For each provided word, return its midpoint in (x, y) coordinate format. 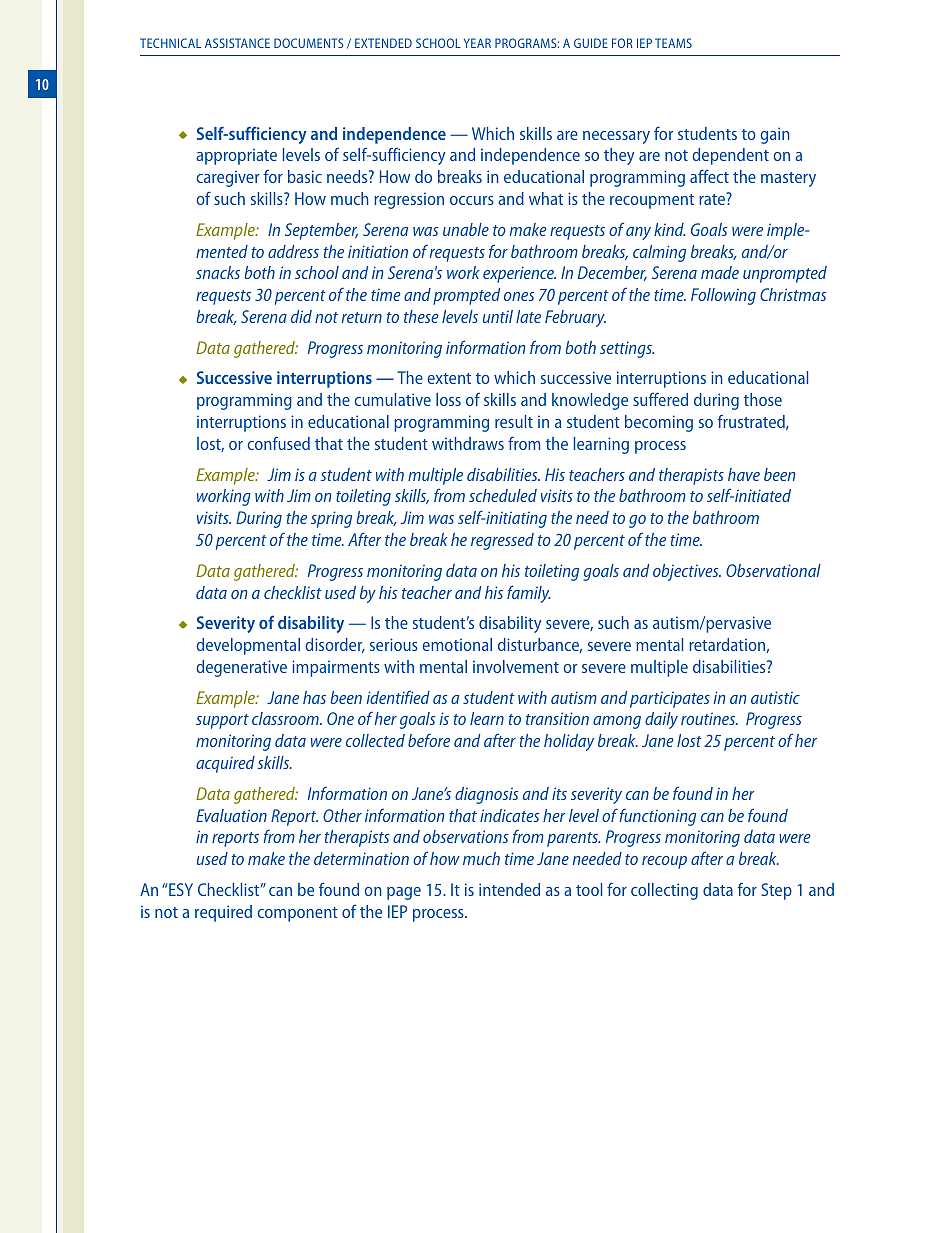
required (223, 913)
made (720, 272)
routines (709, 719)
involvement (516, 666)
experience (519, 274)
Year (477, 43)
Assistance (237, 43)
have (744, 474)
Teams (673, 43)
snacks (218, 272)
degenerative (241, 668)
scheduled (503, 495)
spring (331, 519)
